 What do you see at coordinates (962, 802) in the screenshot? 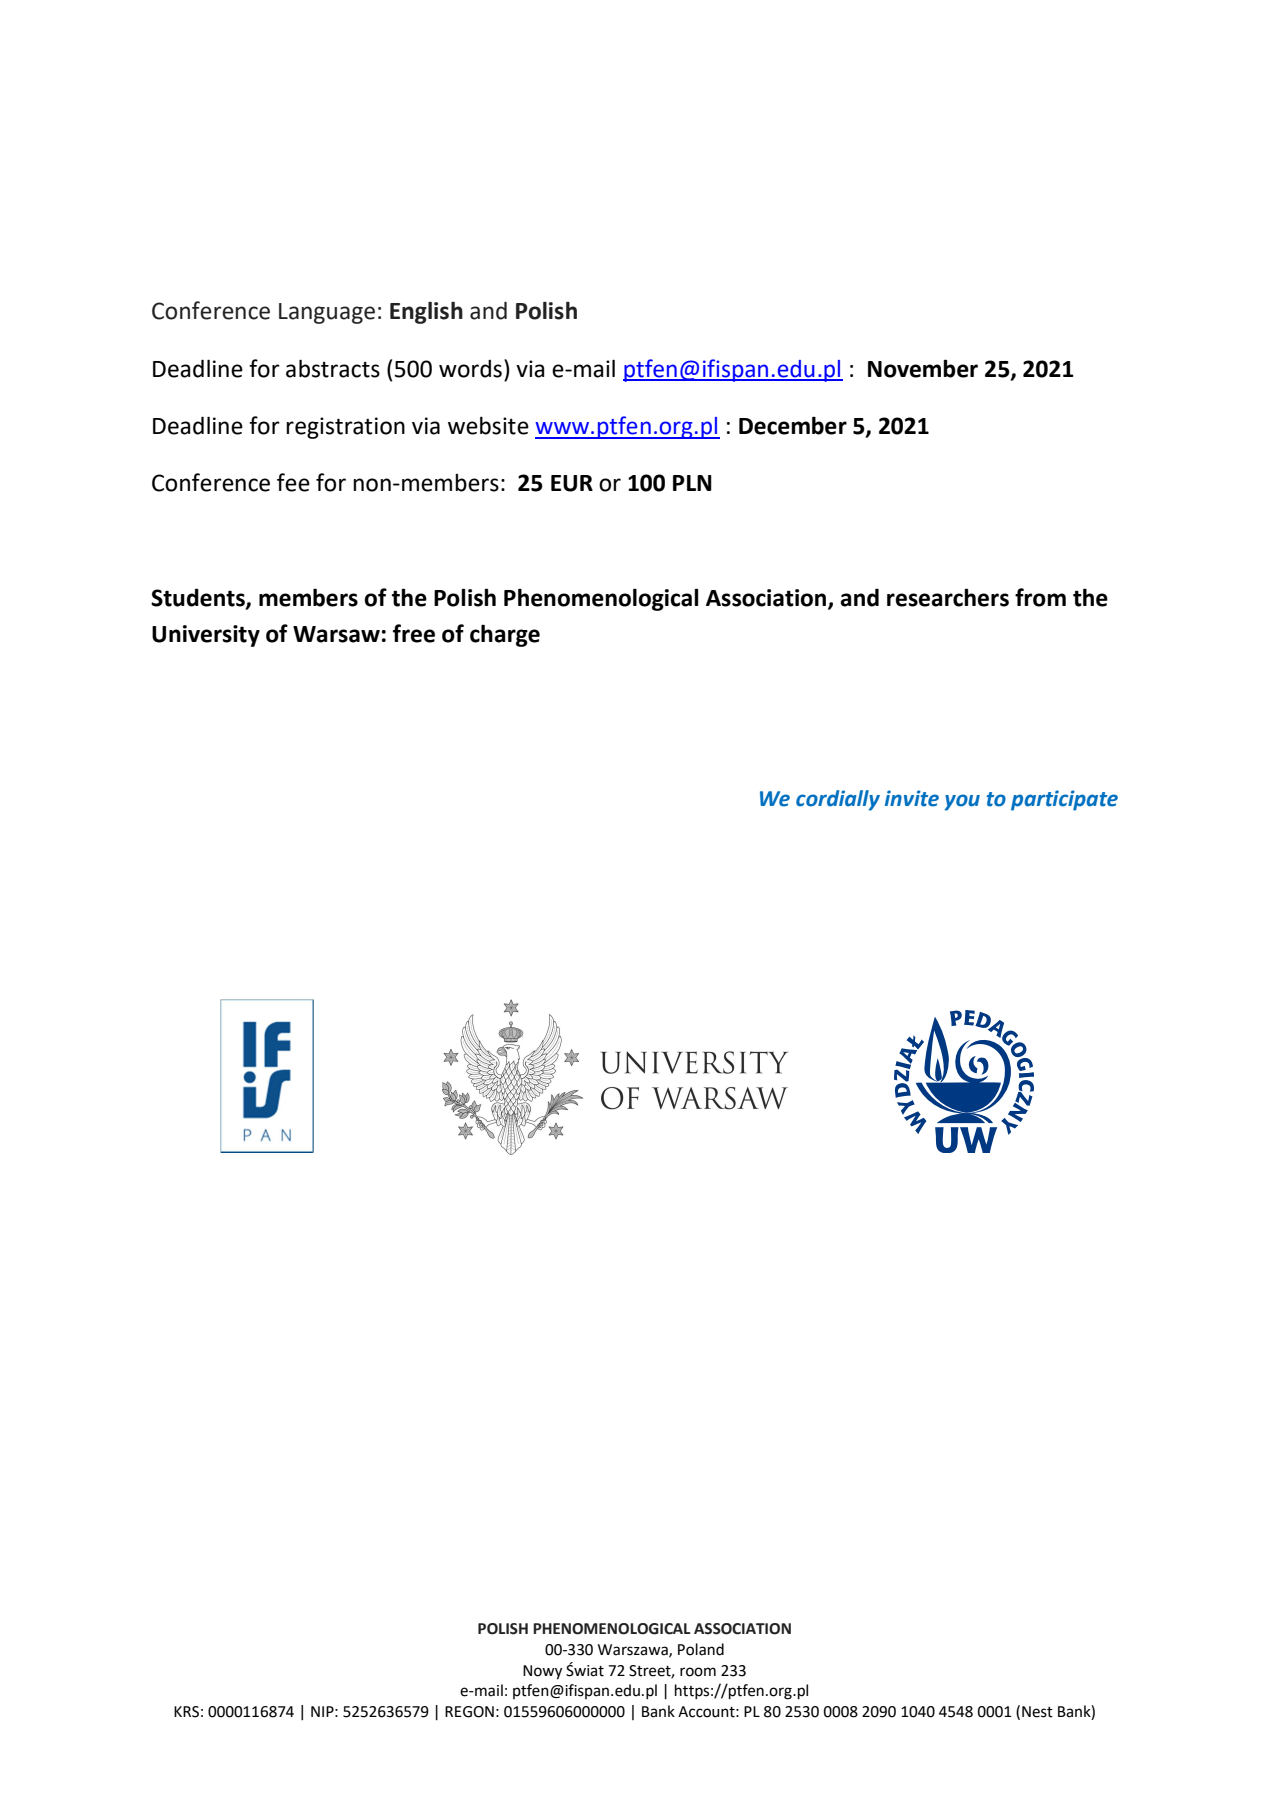
I see `you` at bounding box center [962, 802].
